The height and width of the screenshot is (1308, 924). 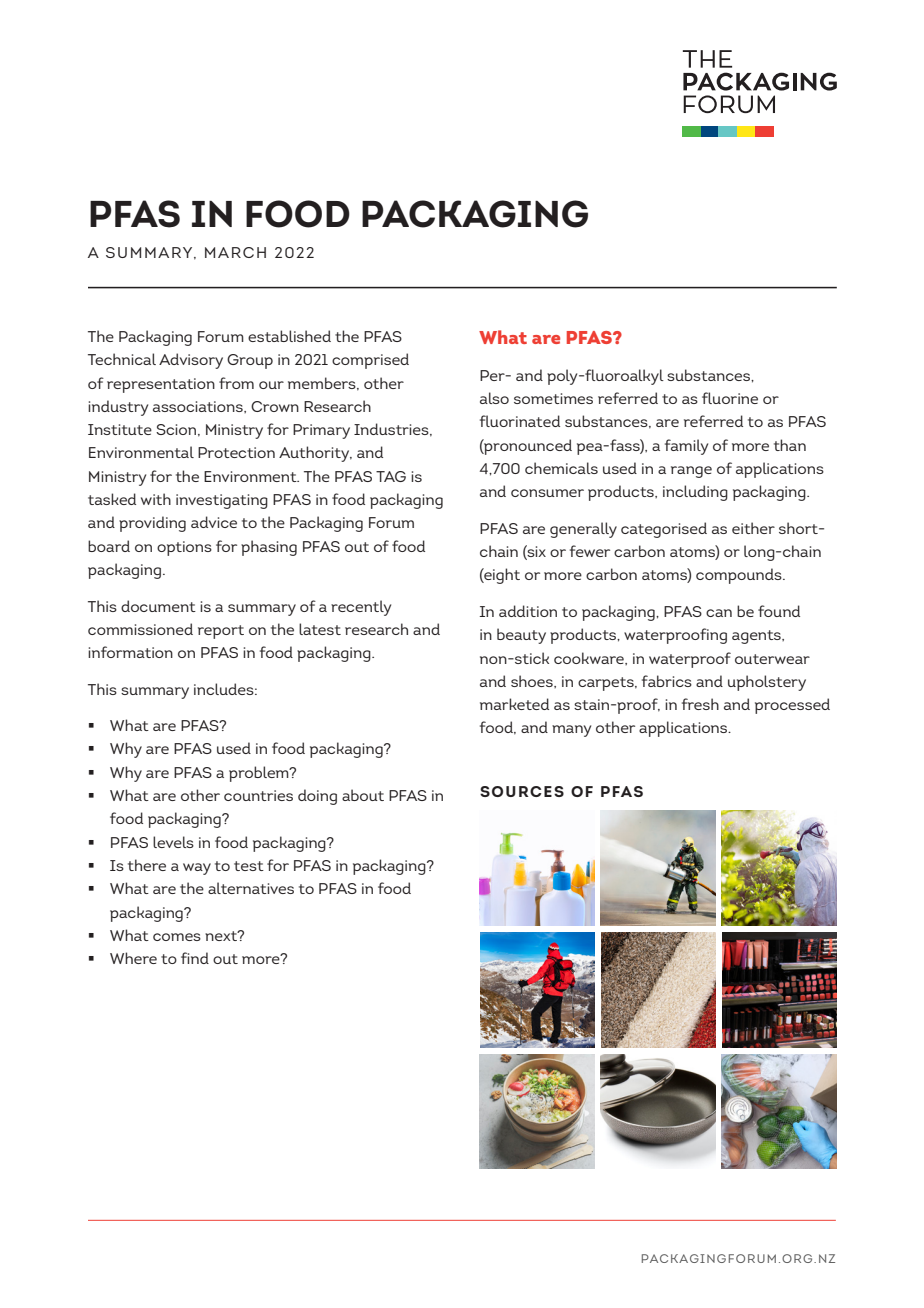 I want to click on comes, so click(x=177, y=937).
